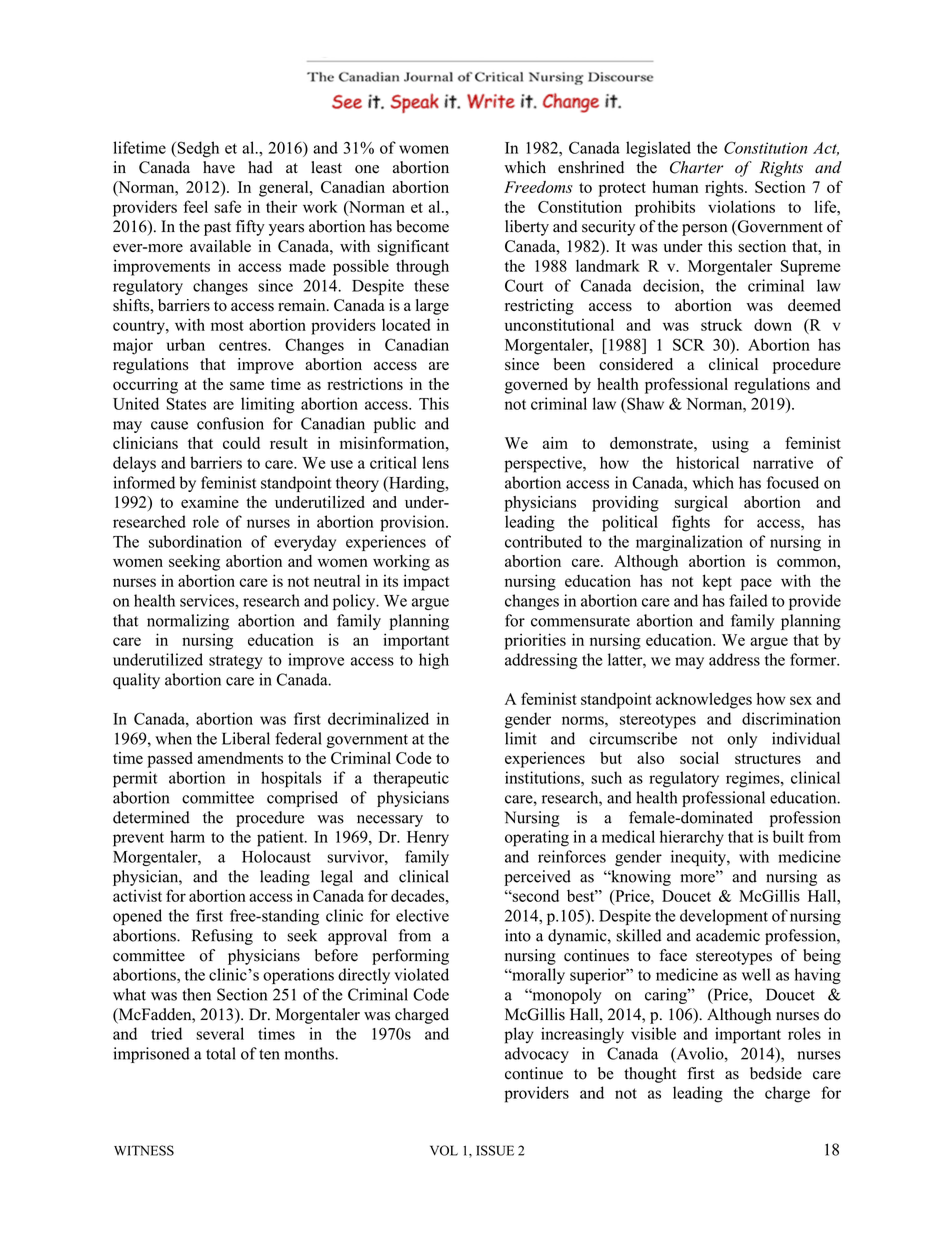 The image size is (952, 1233). Describe the element at coordinates (776, 1073) in the screenshot. I see `bedside` at that location.
